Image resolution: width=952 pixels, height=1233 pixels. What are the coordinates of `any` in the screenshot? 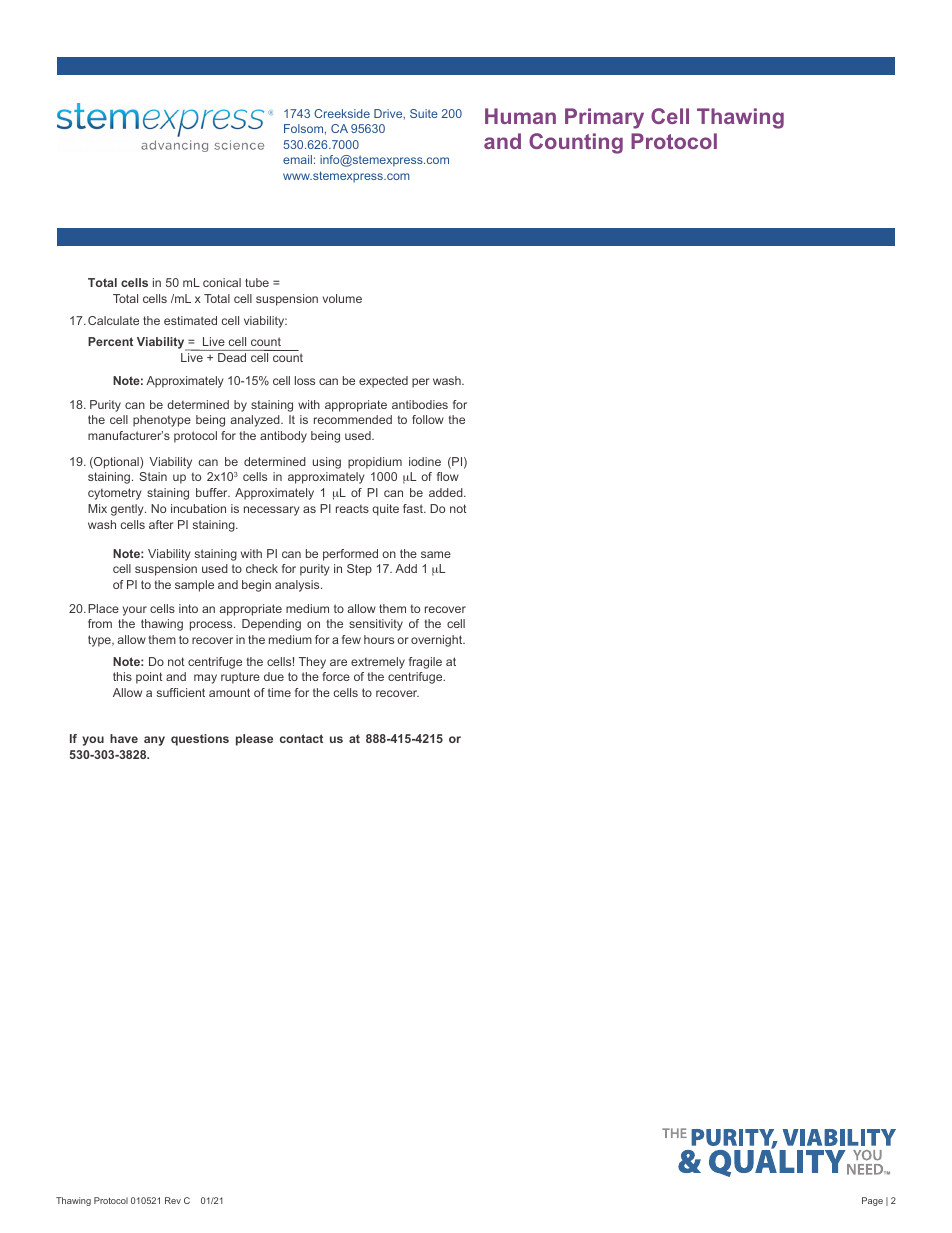 It's located at (154, 741).
